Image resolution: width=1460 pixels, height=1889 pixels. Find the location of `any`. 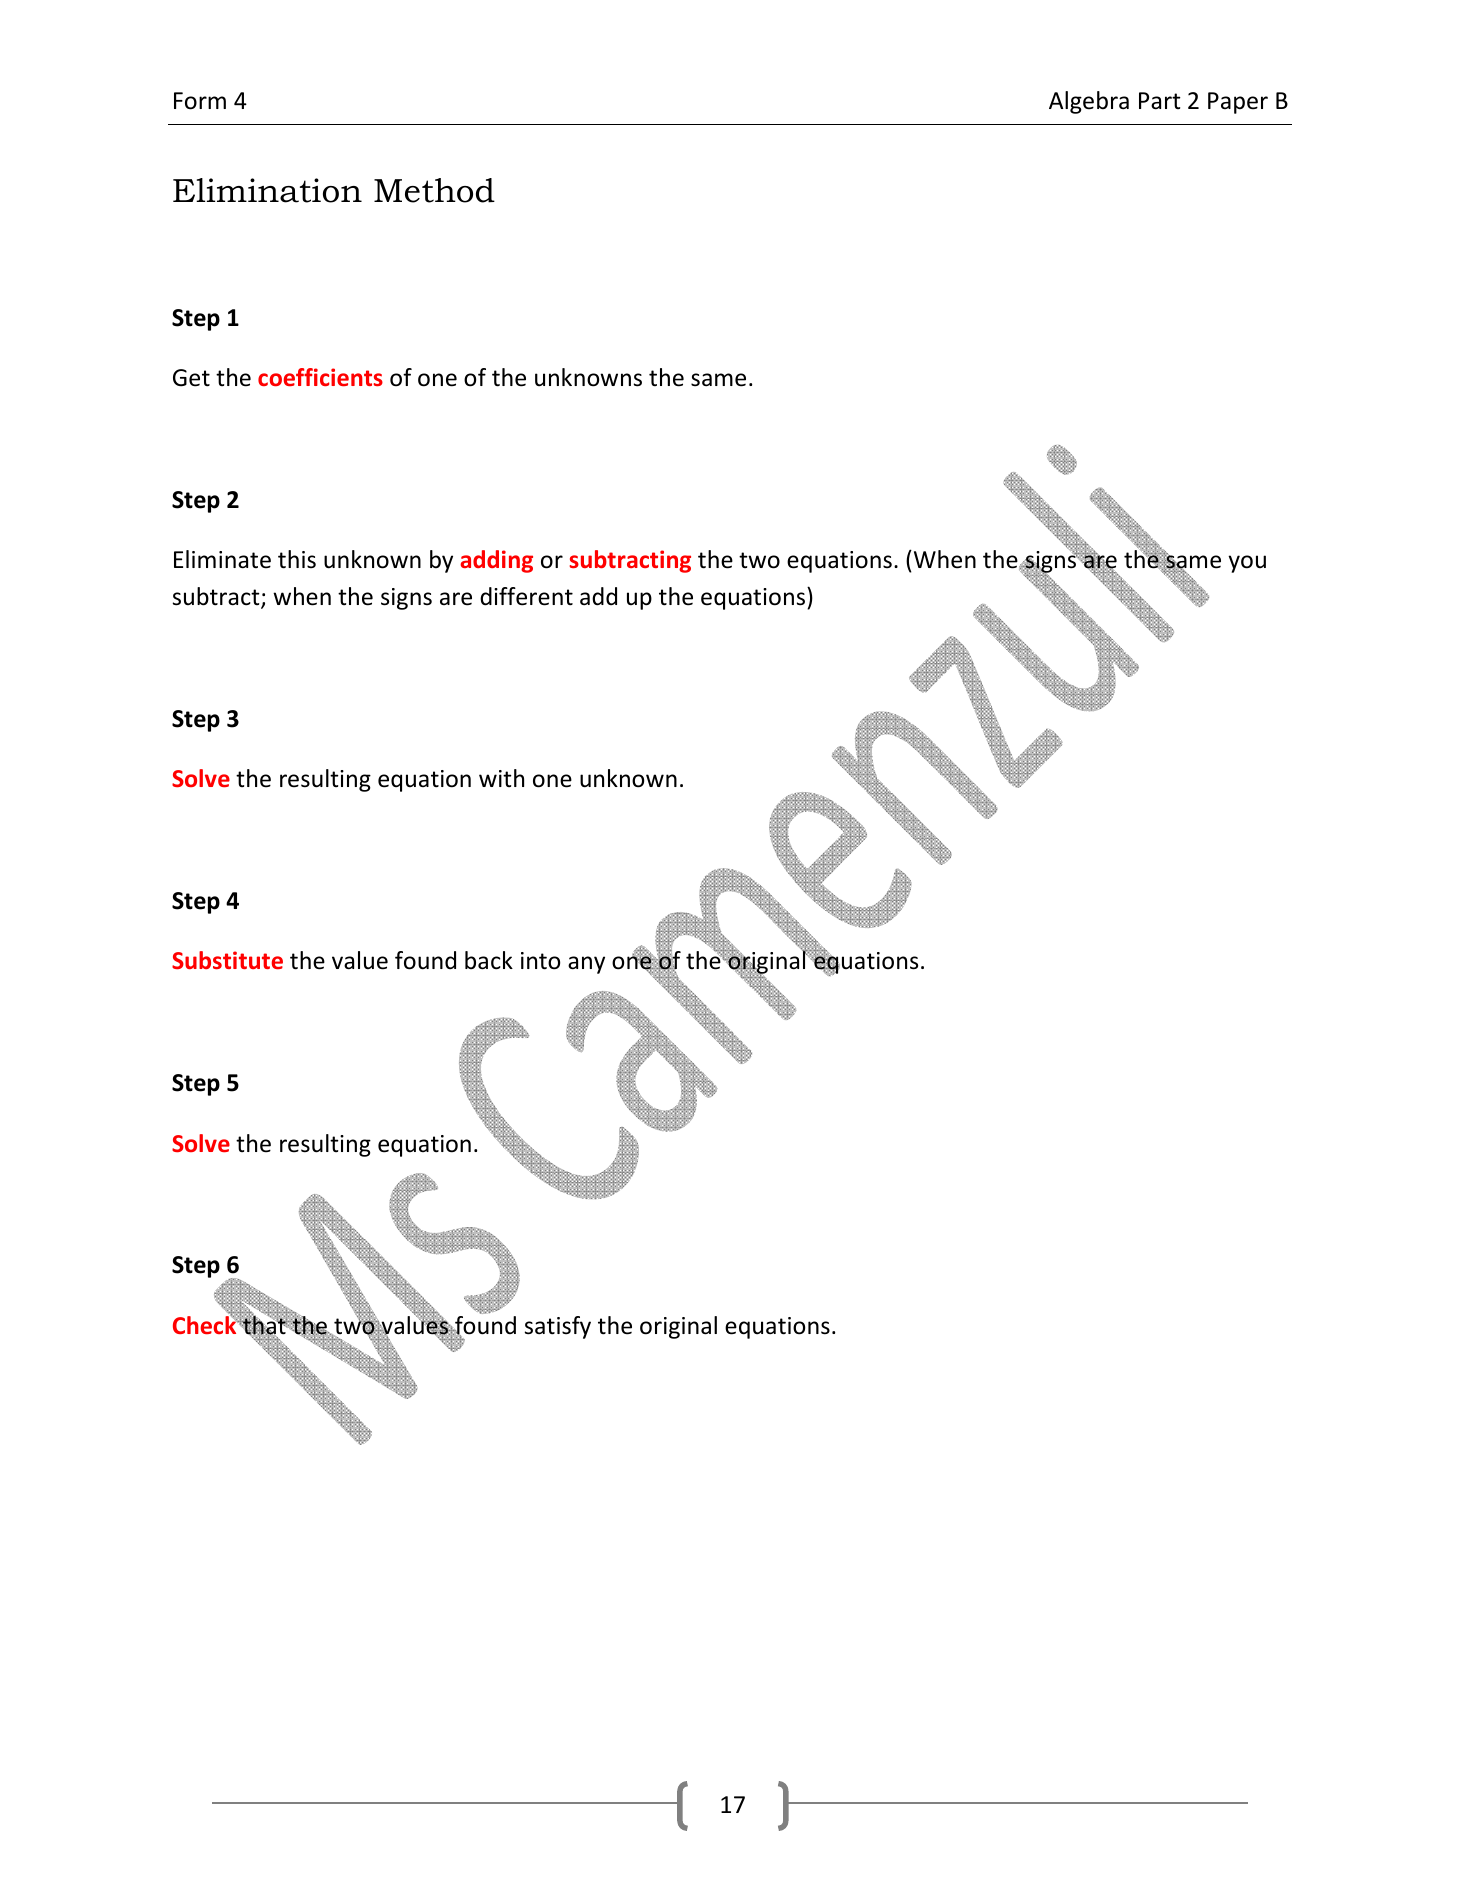

any is located at coordinates (586, 965).
